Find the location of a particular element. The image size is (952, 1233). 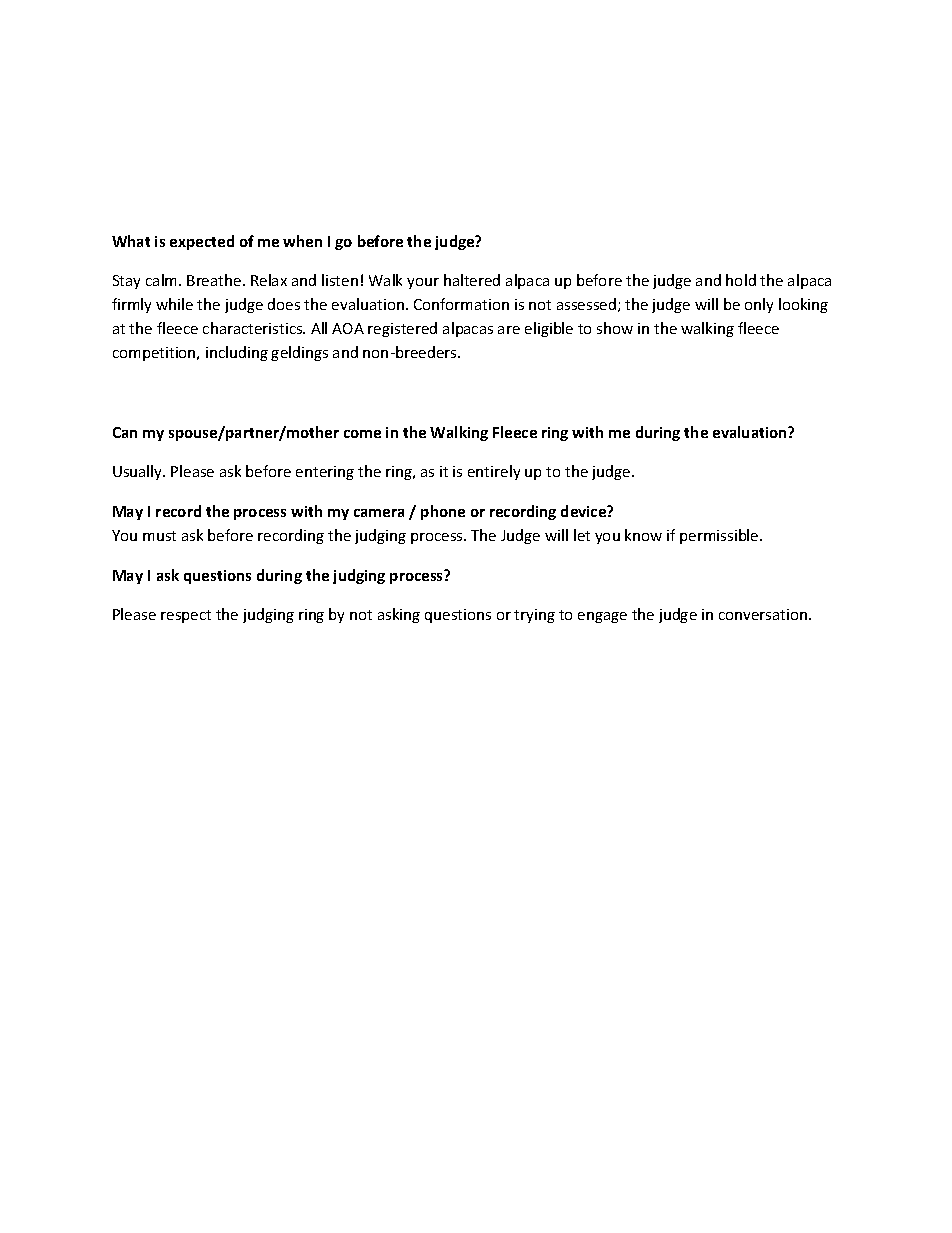

asking is located at coordinates (399, 615).
